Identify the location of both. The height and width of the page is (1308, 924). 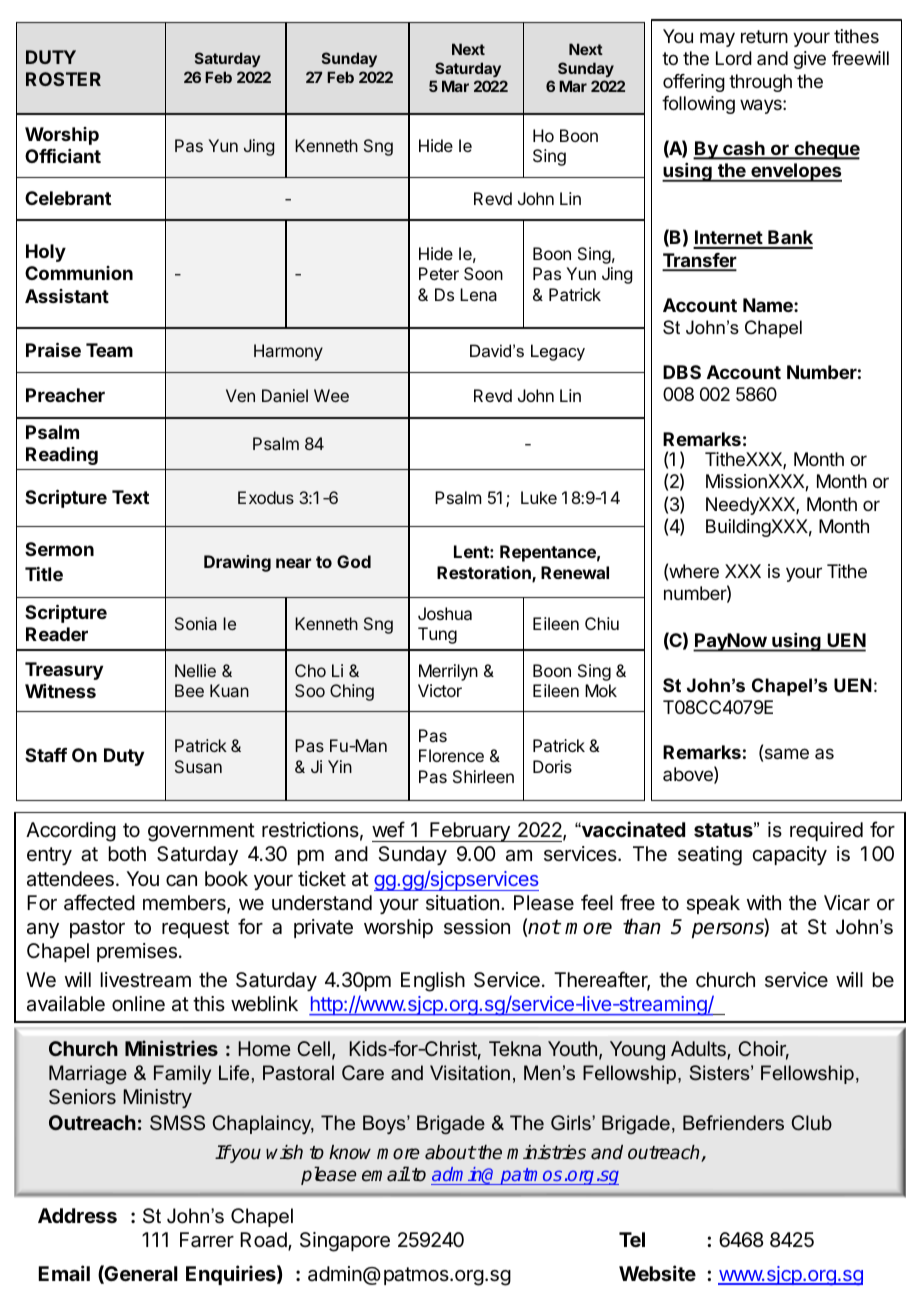
(127, 853).
